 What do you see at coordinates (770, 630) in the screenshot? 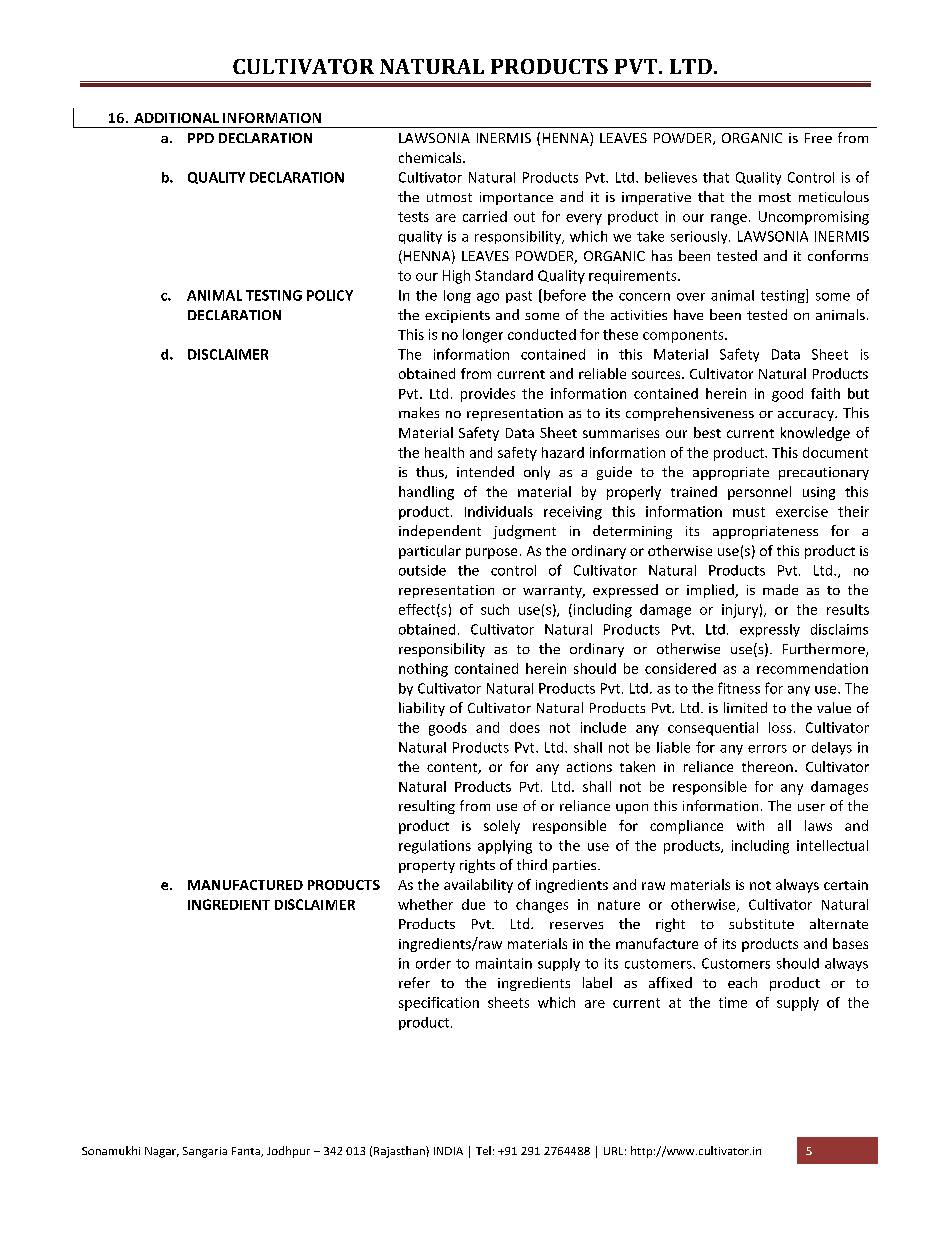
I see `expressly` at bounding box center [770, 630].
